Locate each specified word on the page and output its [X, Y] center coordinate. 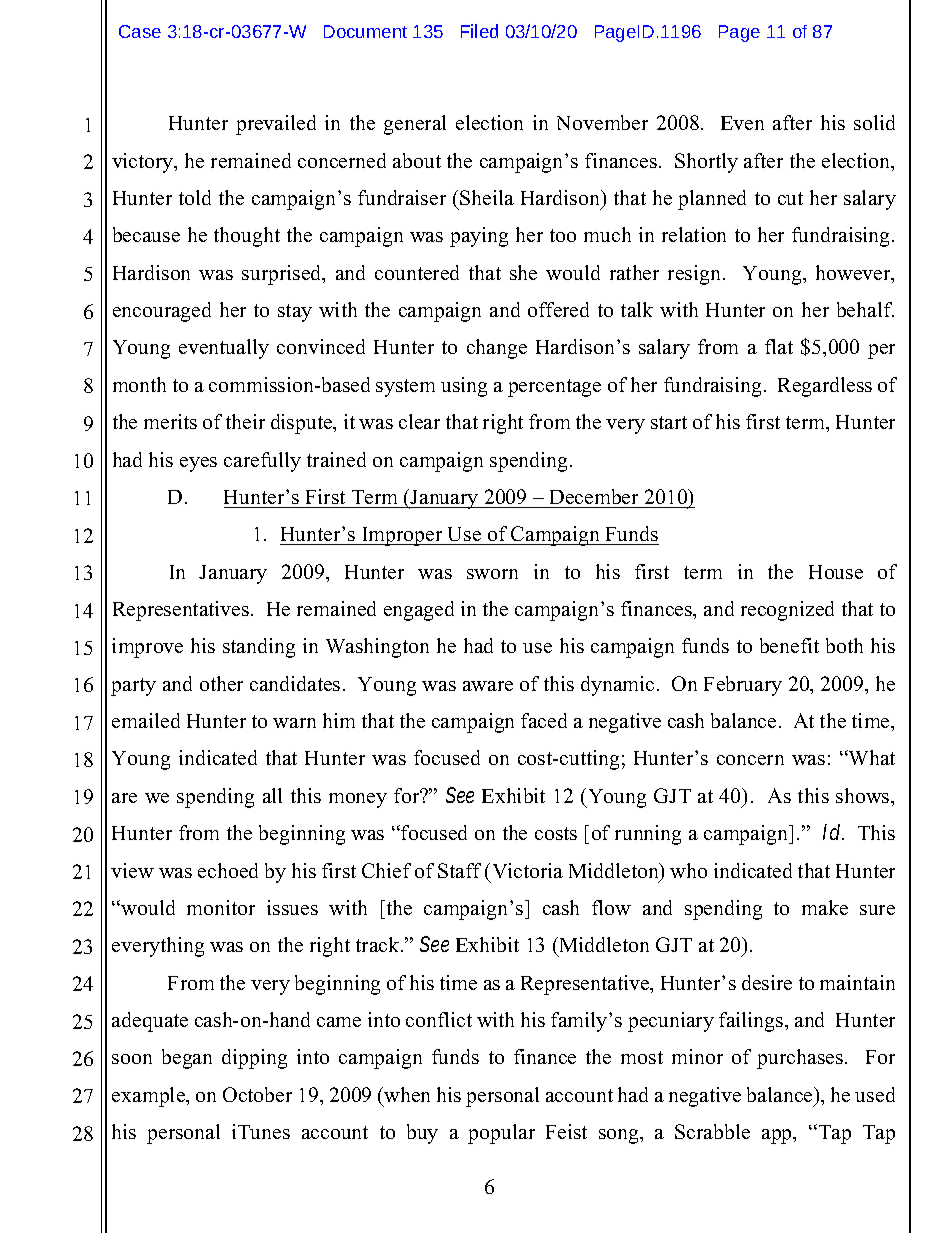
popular [501, 1134]
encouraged [162, 312]
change [497, 349]
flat [779, 346]
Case [140, 31]
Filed [479, 31]
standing [259, 648]
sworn [492, 574]
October [257, 1094]
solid [874, 122]
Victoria [528, 870]
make [825, 907]
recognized [787, 611]
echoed [228, 870]
